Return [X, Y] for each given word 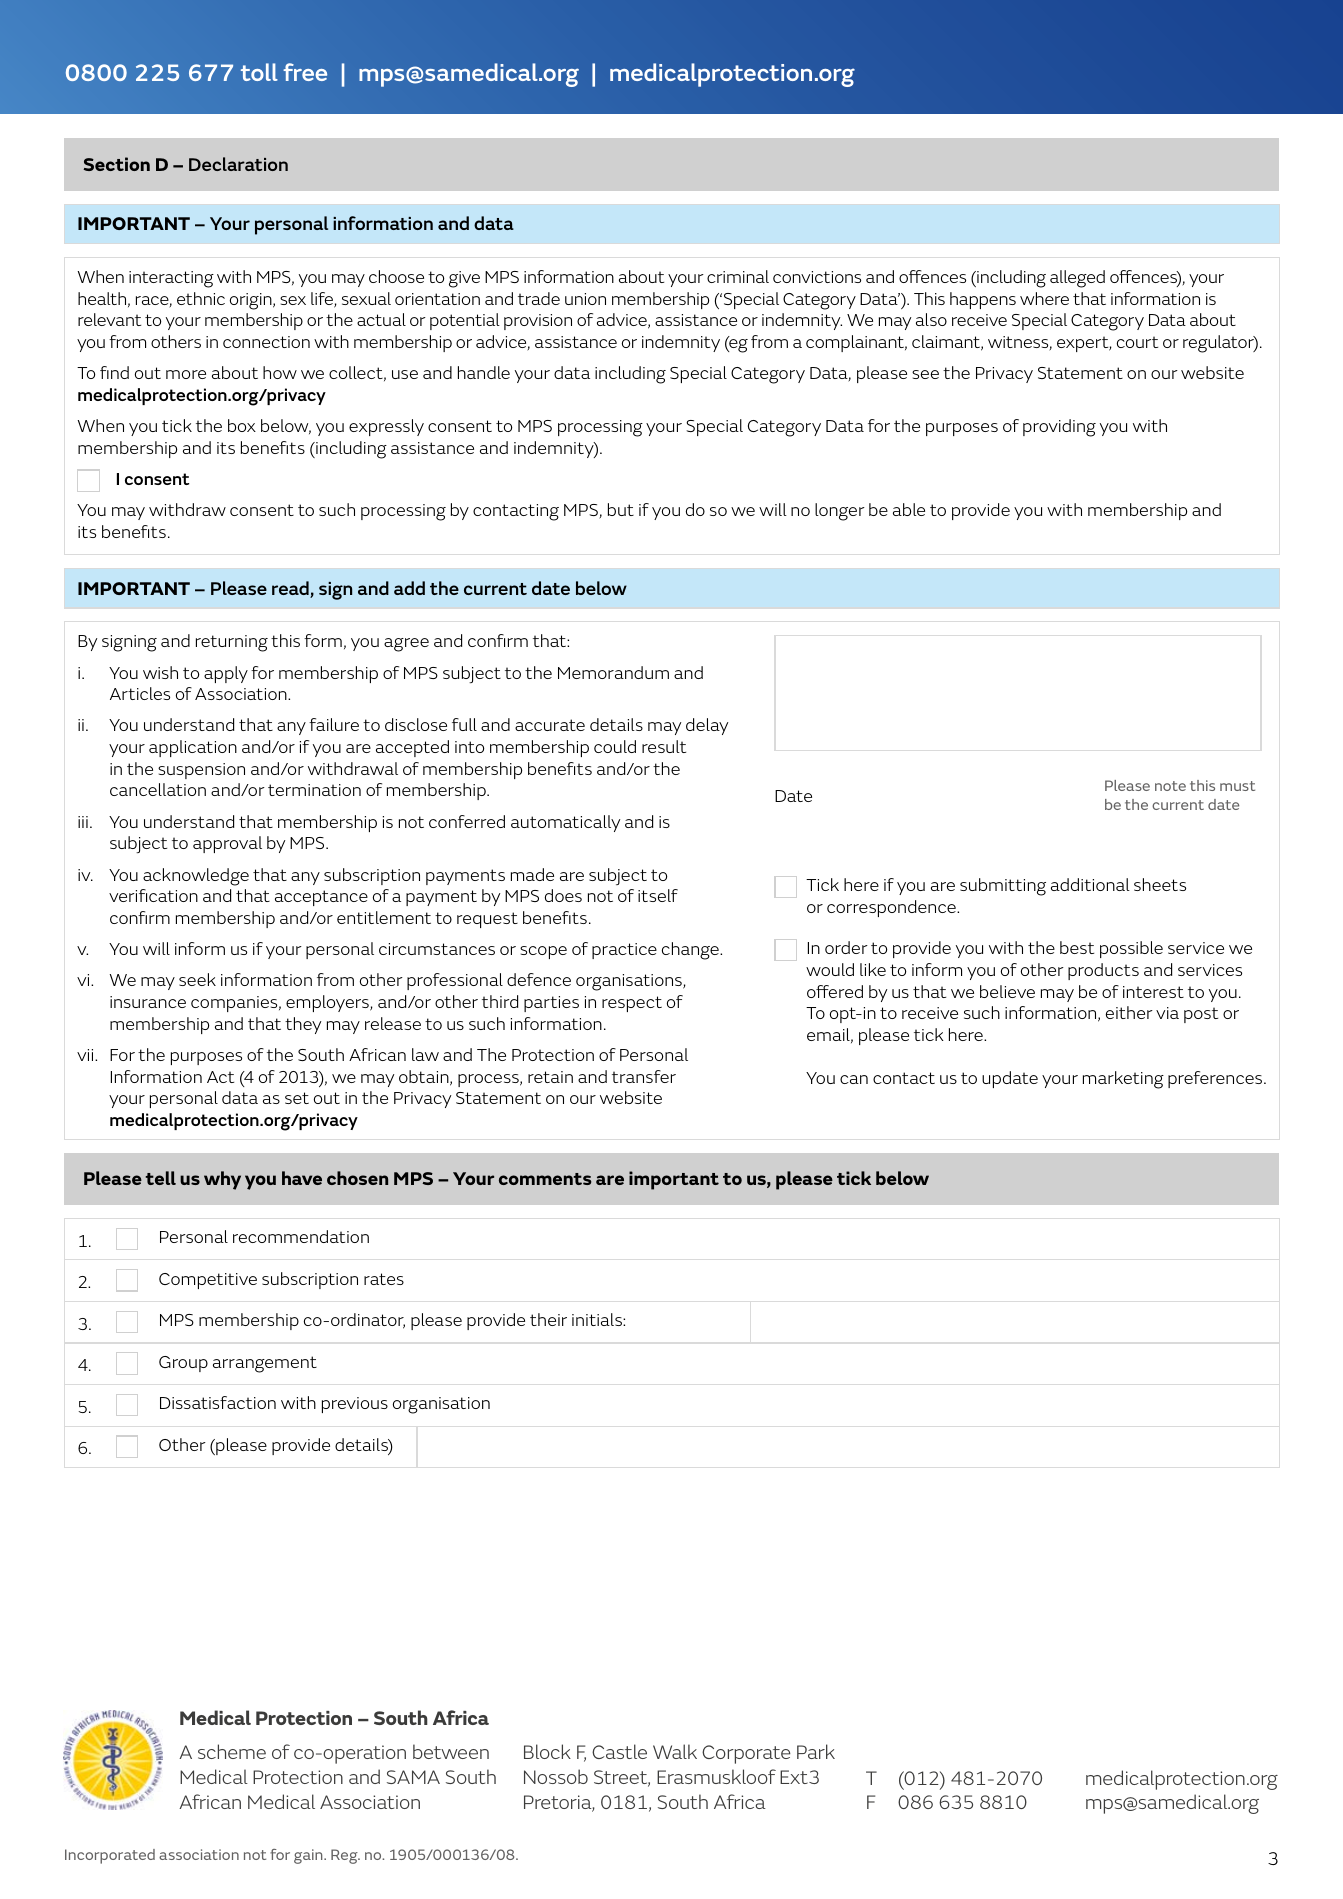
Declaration [238, 164]
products [1103, 971]
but [621, 509]
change [691, 951]
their [548, 1319]
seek [197, 979]
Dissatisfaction [218, 1402]
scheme [232, 1751]
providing [1059, 428]
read [291, 589]
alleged [1077, 279]
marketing [1123, 1080]
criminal [738, 276]
